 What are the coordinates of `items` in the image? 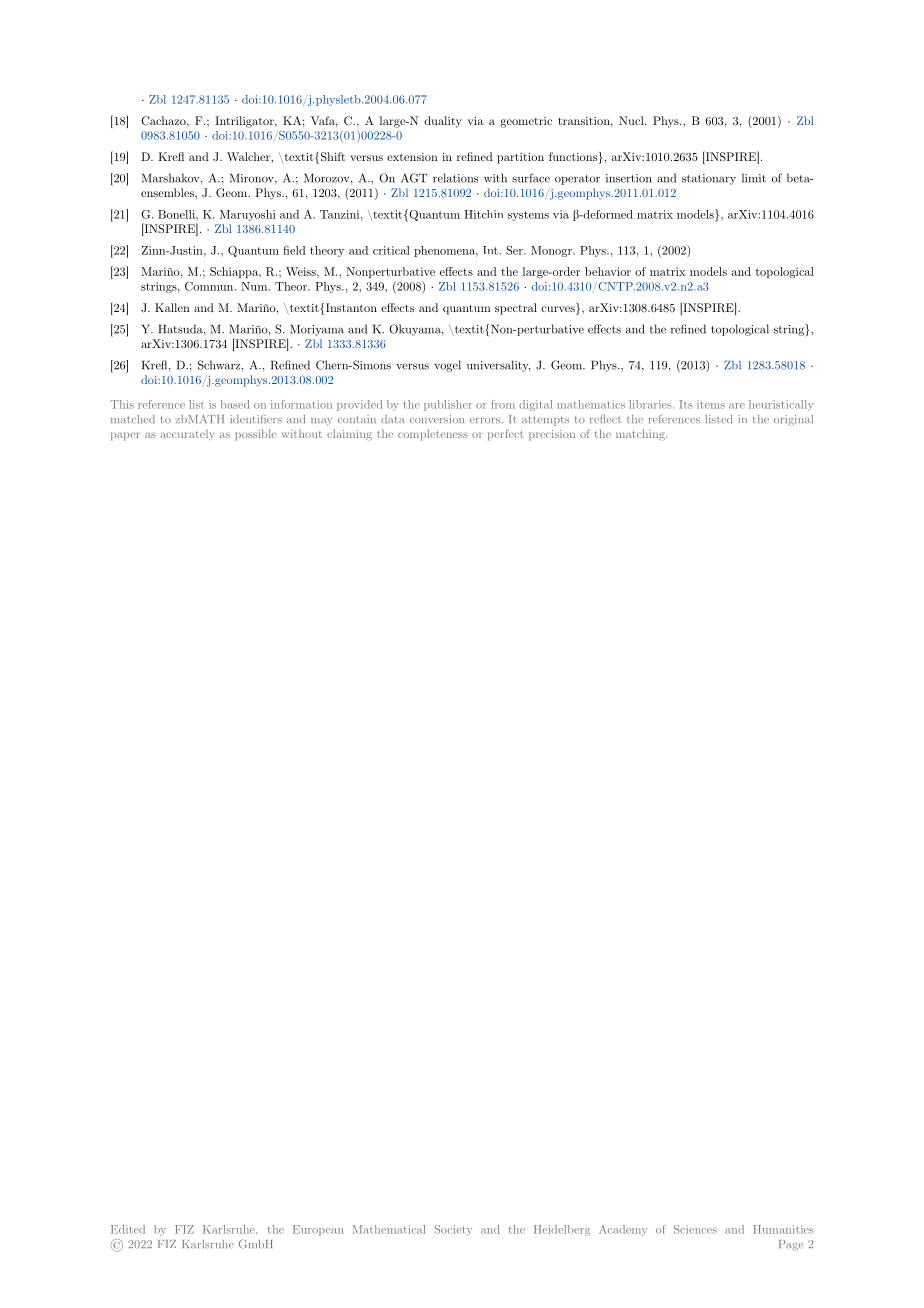 It's located at (711, 404).
